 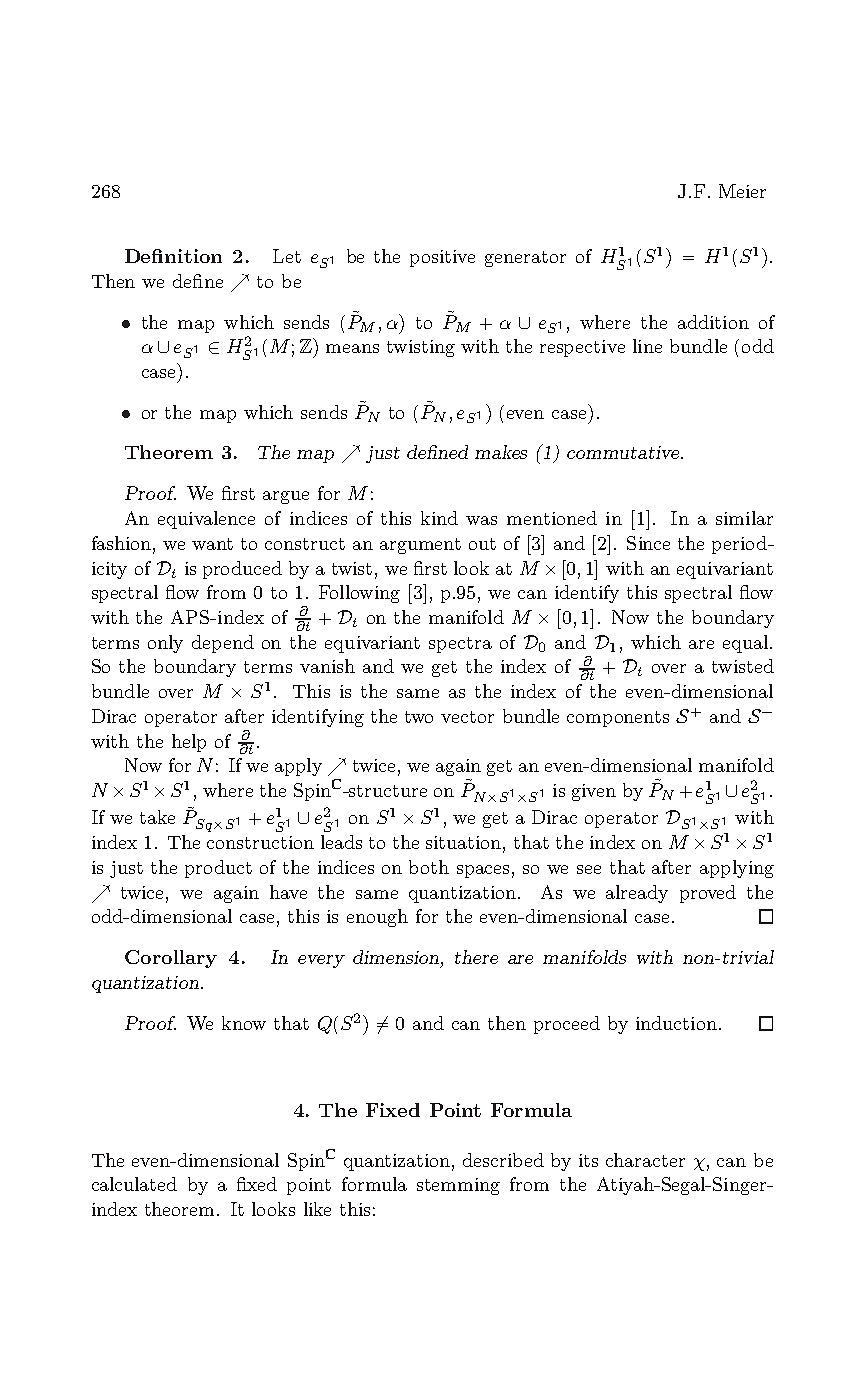 What do you see at coordinates (442, 258) in the image?
I see `positive` at bounding box center [442, 258].
